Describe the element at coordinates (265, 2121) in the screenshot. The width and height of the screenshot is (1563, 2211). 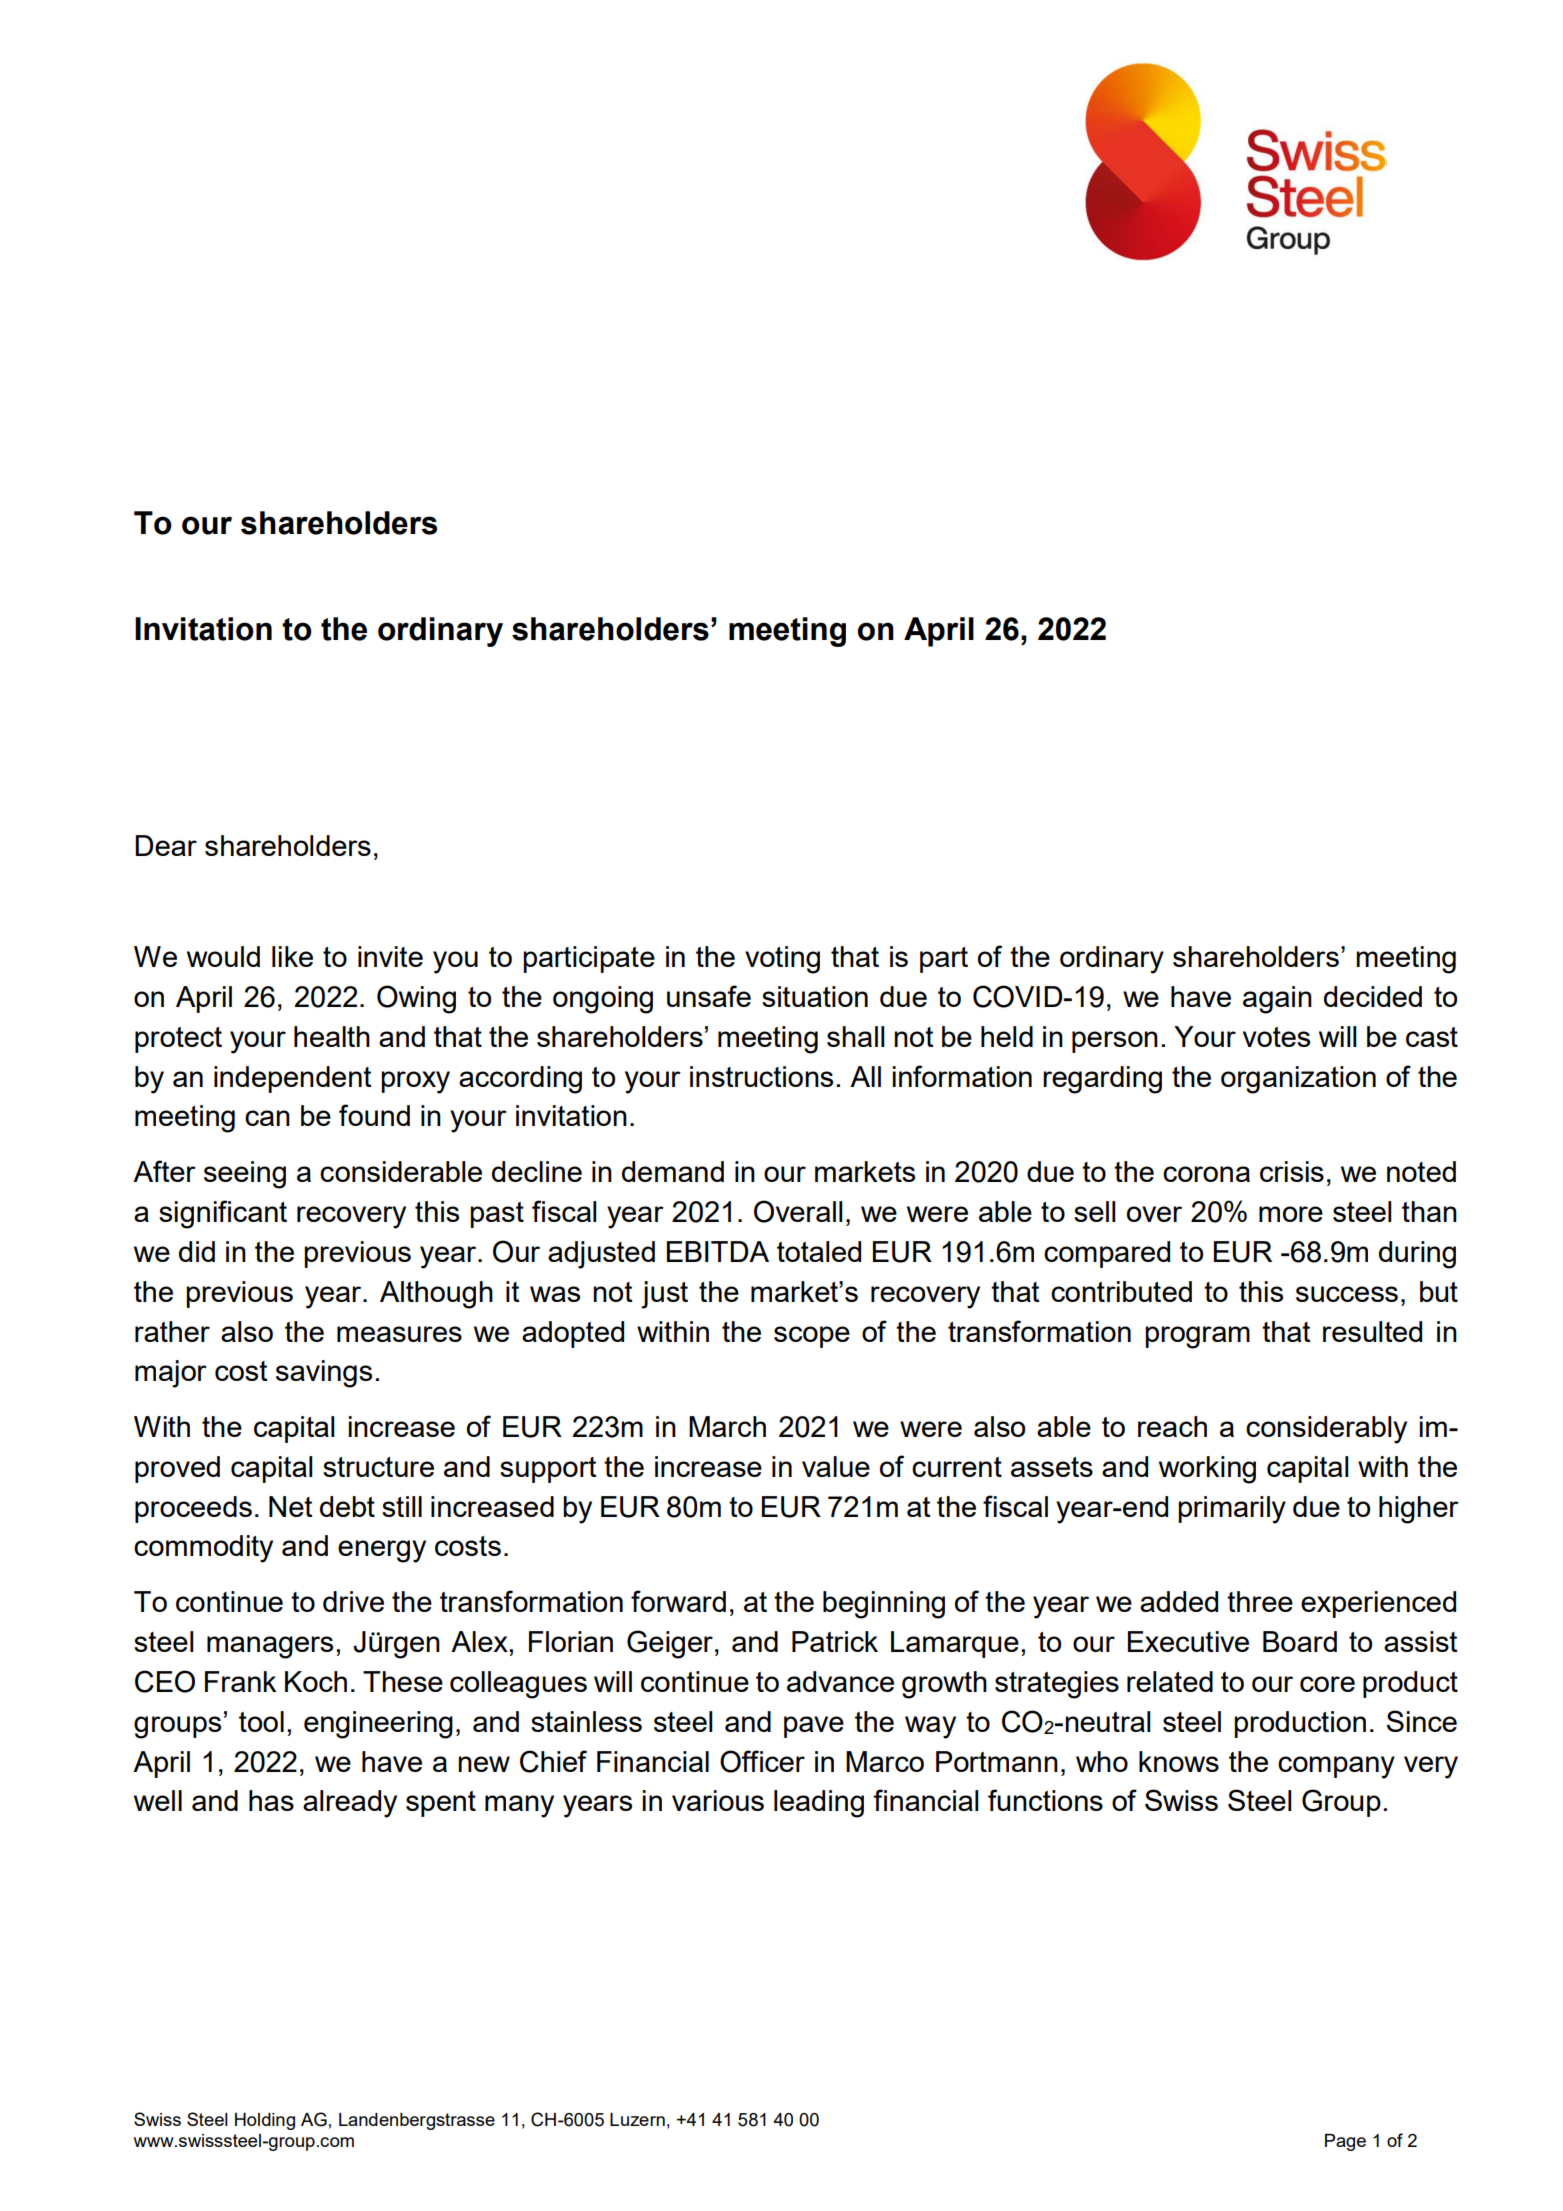
I see `Holding` at that location.
